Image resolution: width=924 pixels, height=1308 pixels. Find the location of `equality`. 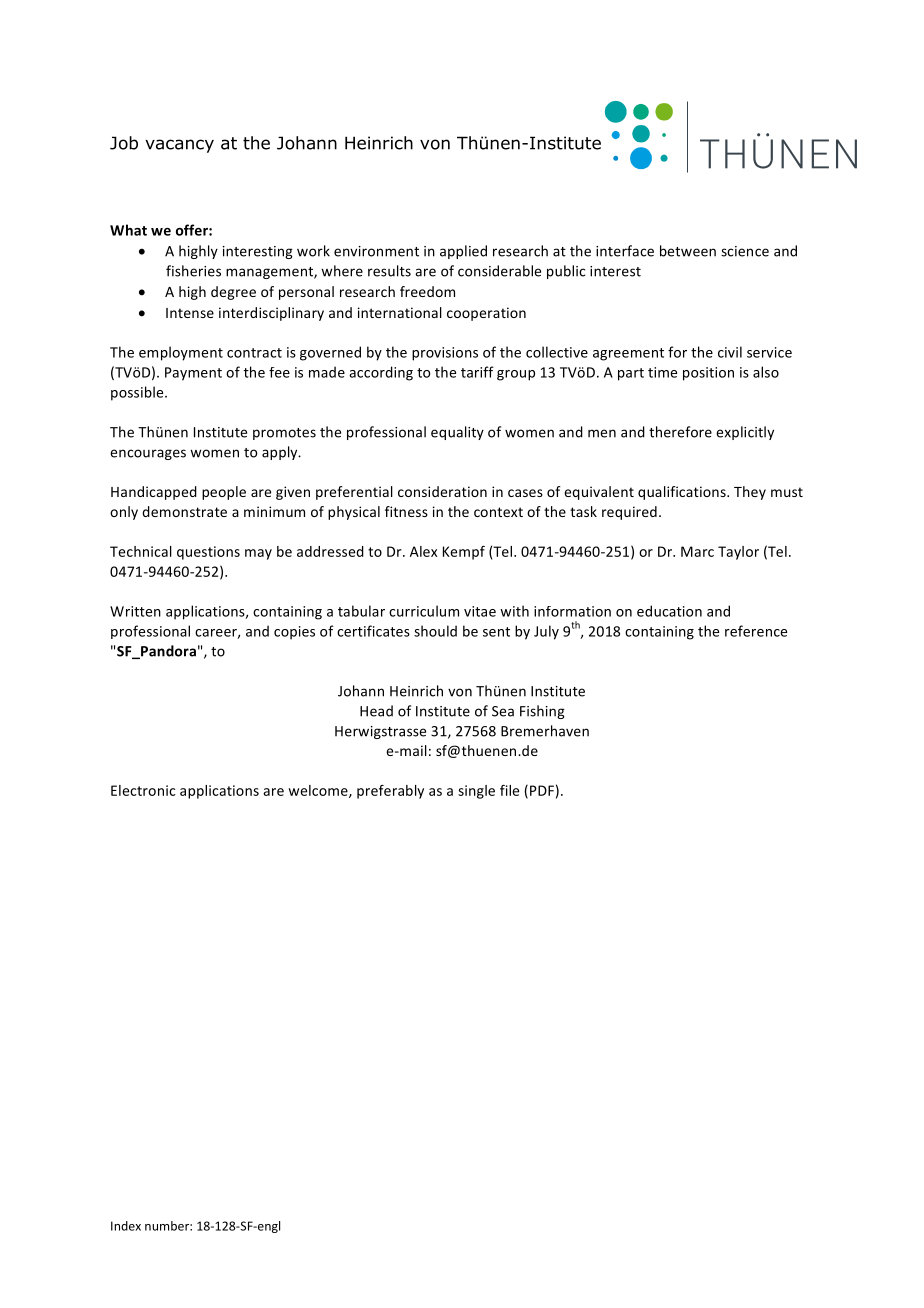

equality is located at coordinates (457, 433).
